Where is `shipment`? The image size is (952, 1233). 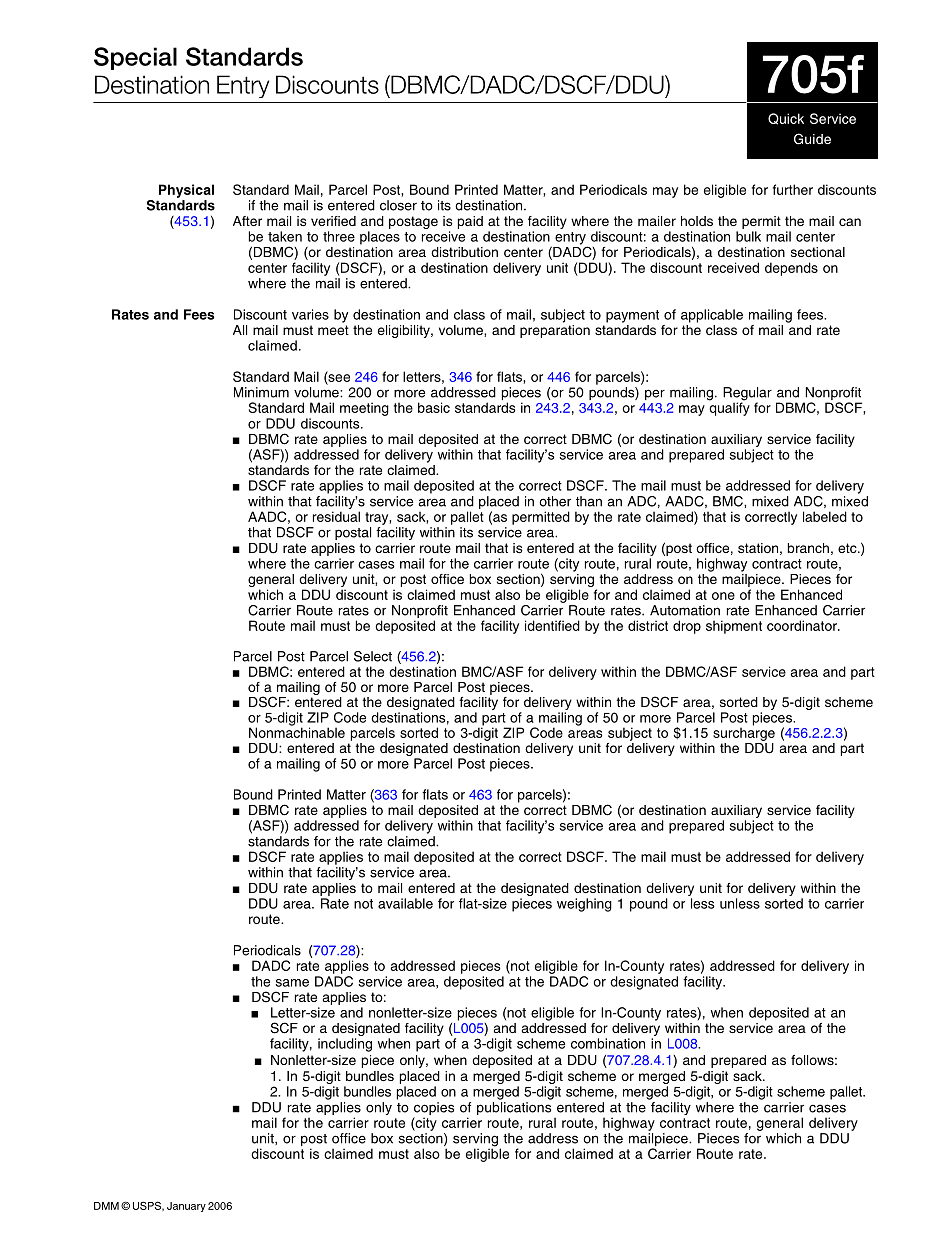 shipment is located at coordinates (734, 627).
